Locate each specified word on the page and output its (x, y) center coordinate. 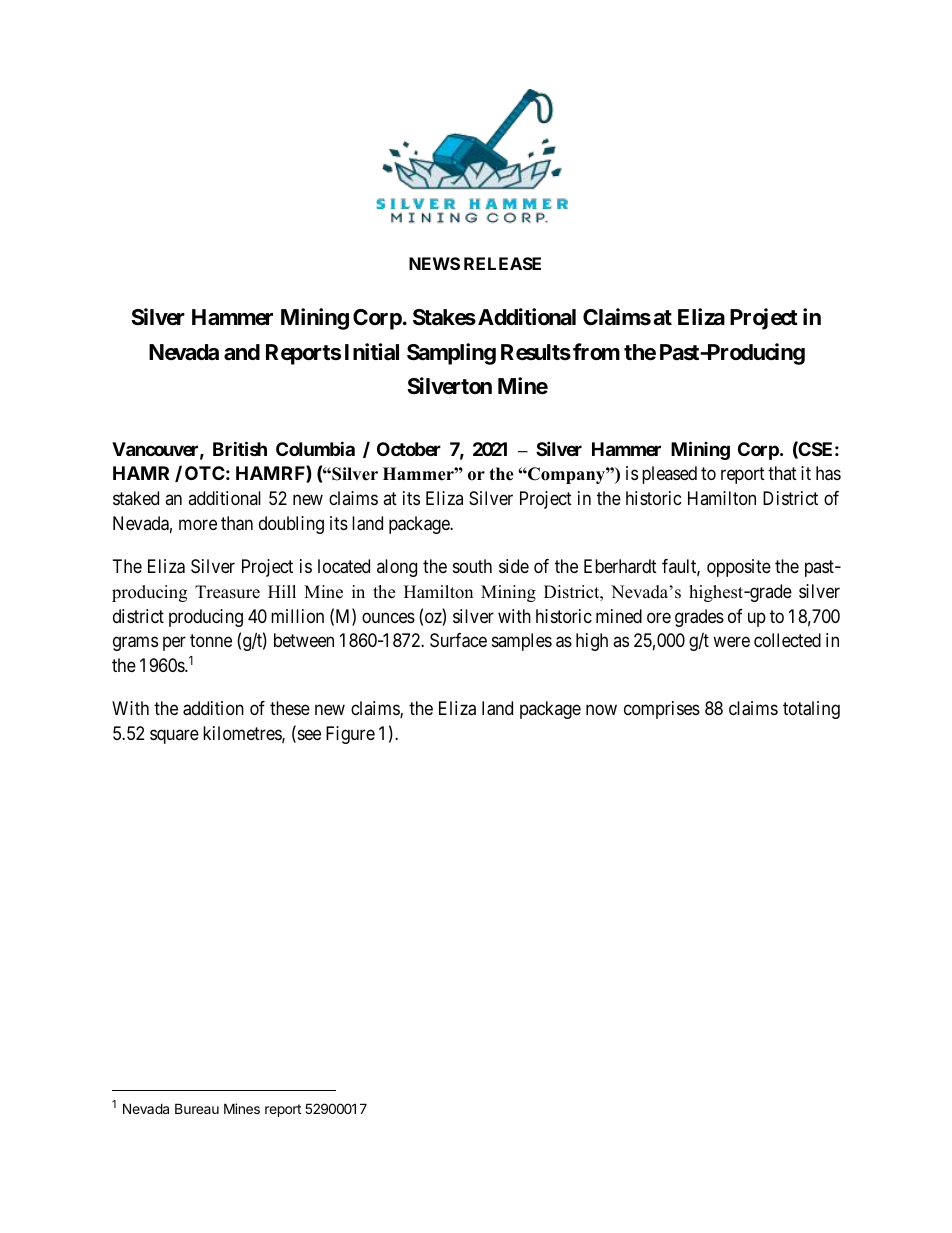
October (409, 449)
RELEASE (502, 263)
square (174, 737)
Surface (458, 640)
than (237, 523)
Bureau (197, 1108)
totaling (811, 710)
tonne (211, 641)
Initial (372, 352)
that (782, 473)
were (731, 642)
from (596, 351)
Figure (350, 735)
